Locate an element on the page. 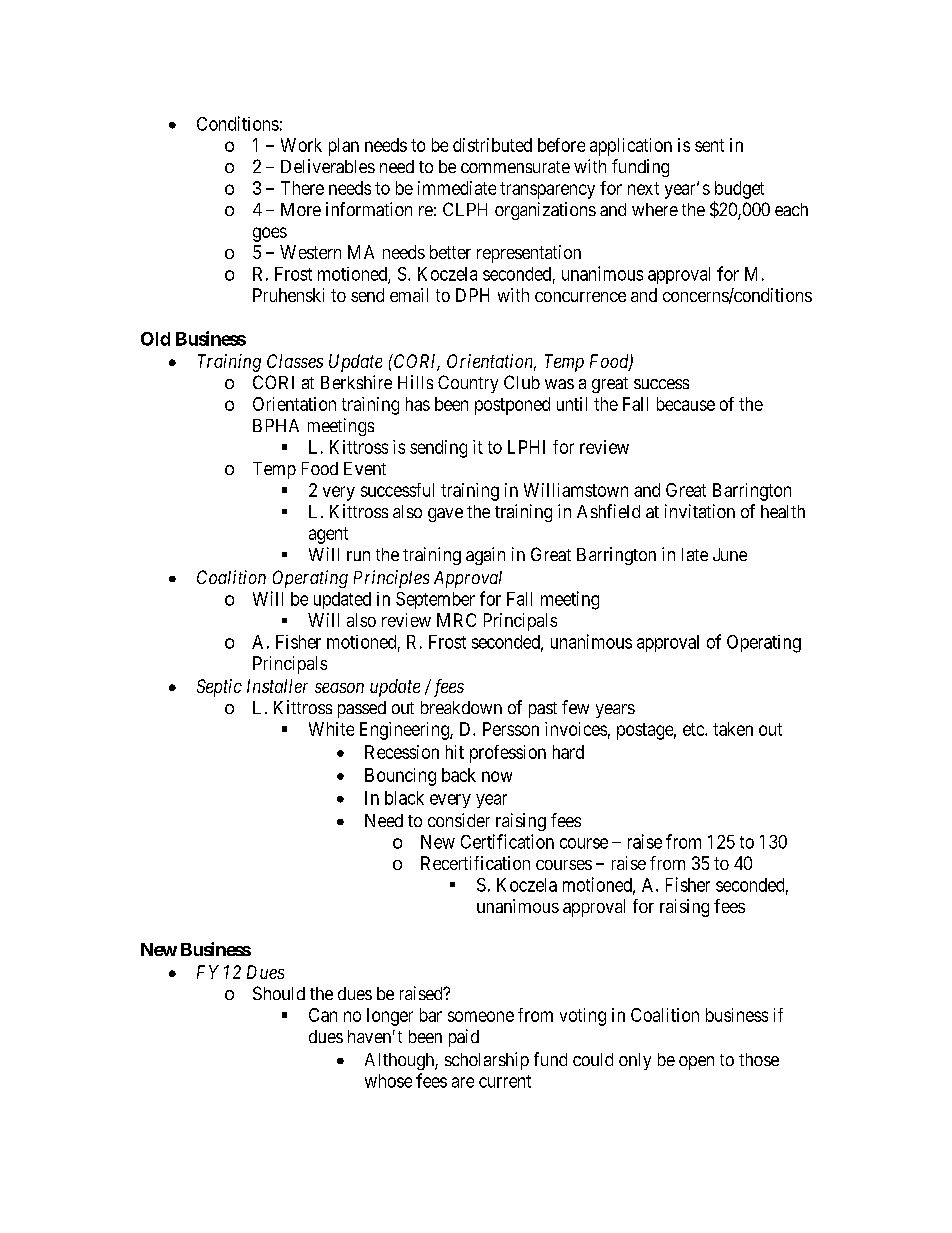 This page has width=952, height=1233. Should is located at coordinates (279, 993).
